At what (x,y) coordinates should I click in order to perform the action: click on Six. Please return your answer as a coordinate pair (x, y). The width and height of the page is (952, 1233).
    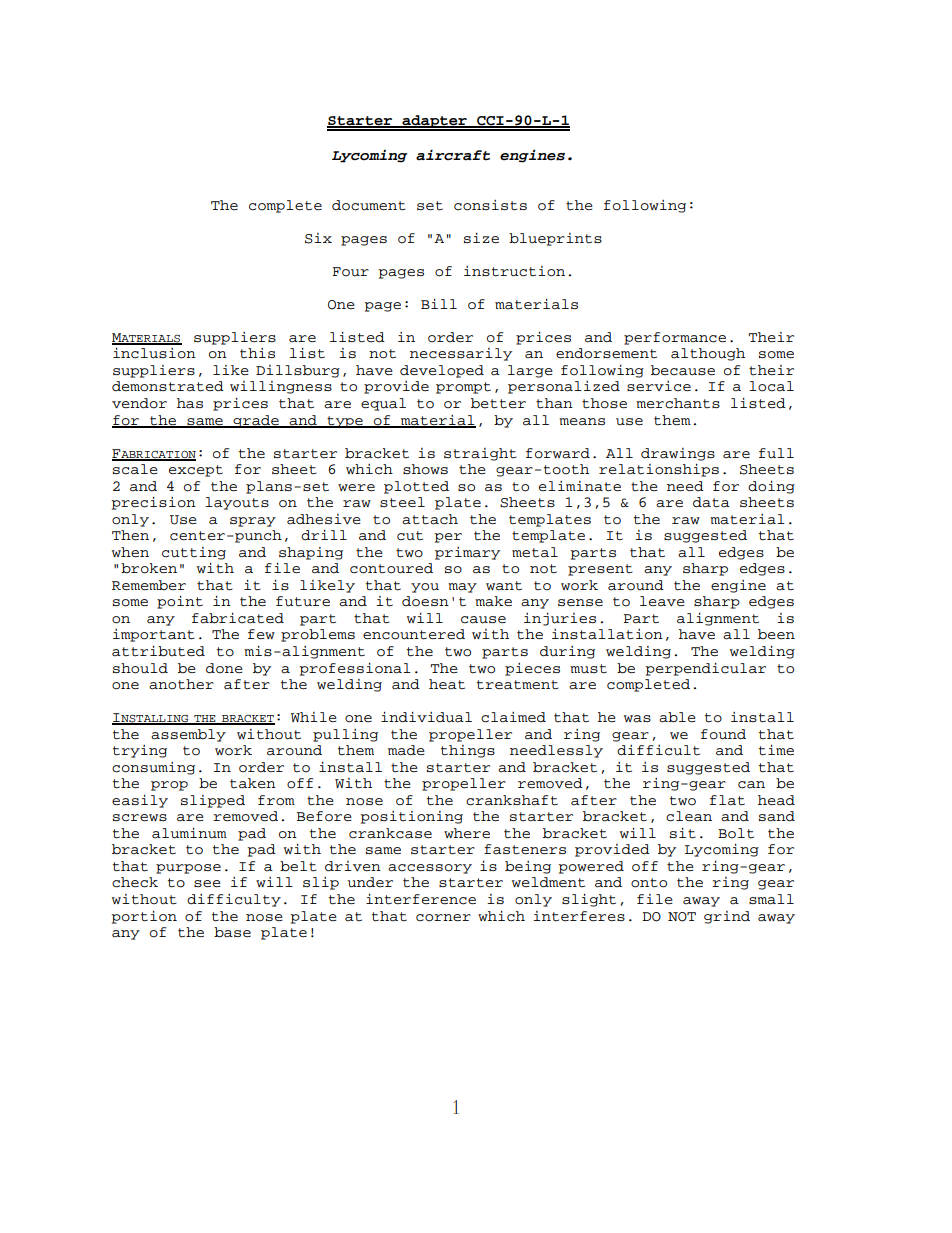
    Looking at the image, I should click on (318, 238).
